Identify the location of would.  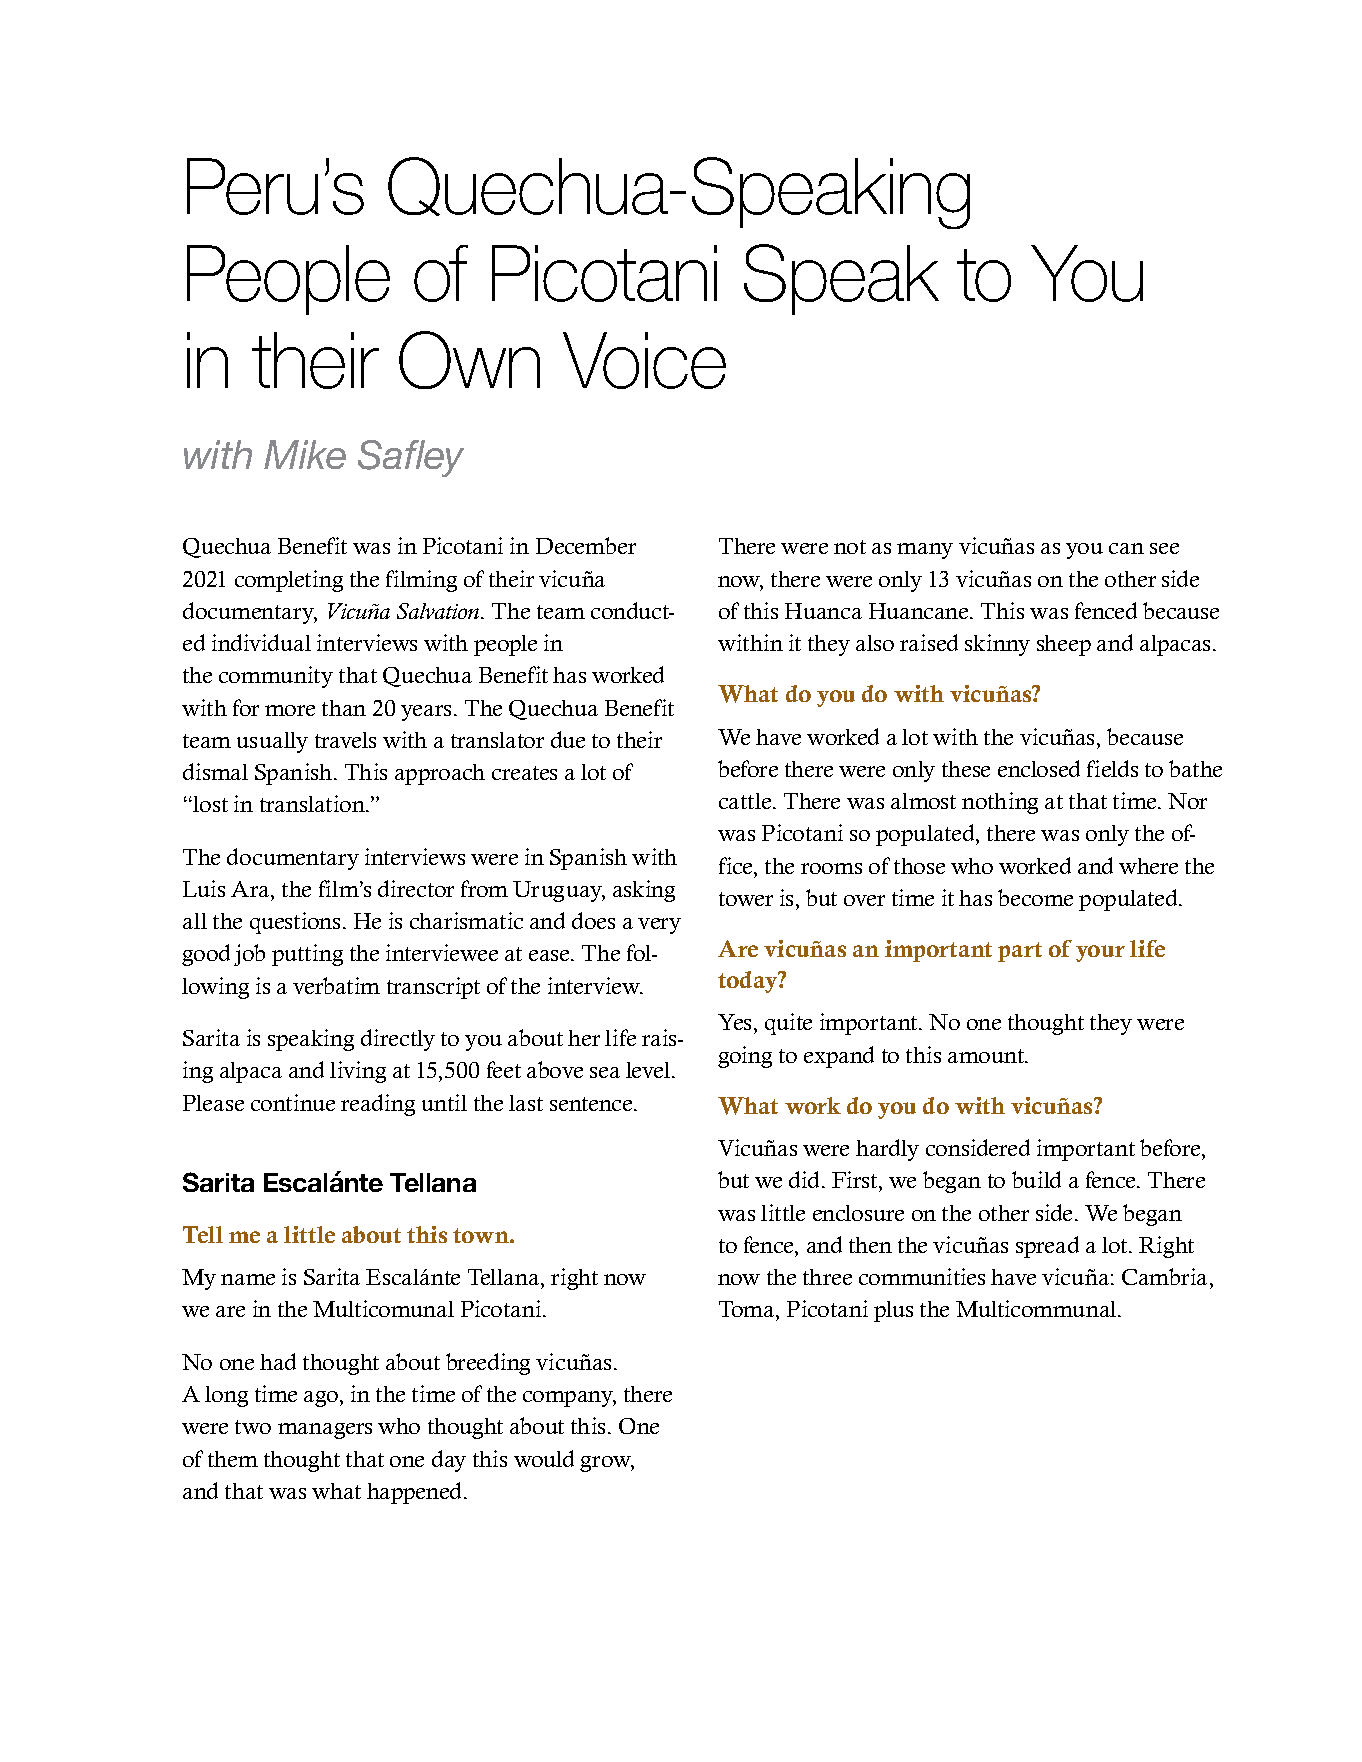
(544, 1458).
